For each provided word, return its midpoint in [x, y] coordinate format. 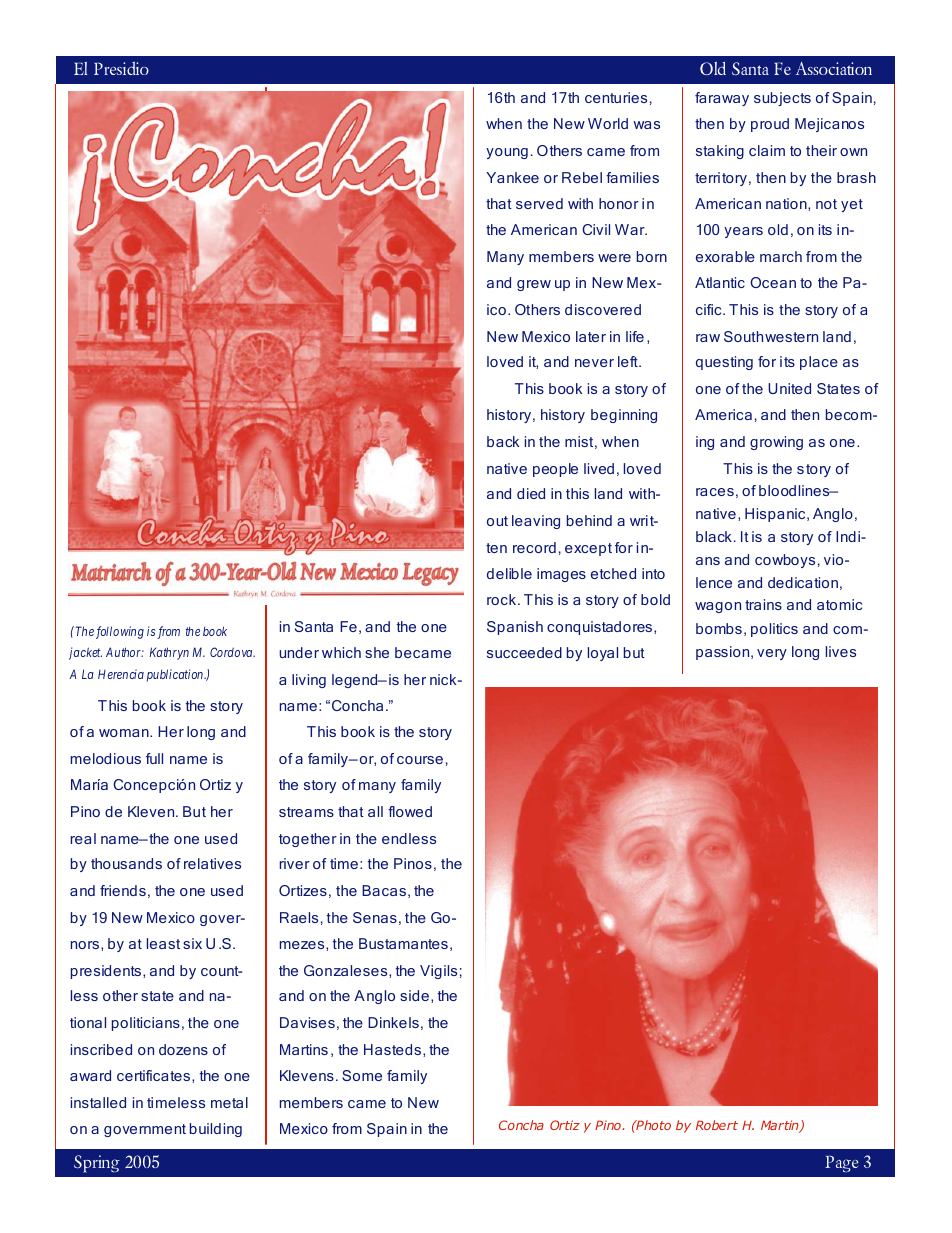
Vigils [438, 972]
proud [770, 125]
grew [534, 285]
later [591, 336]
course [420, 760]
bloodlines [795, 490]
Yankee [512, 177]
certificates [155, 1076]
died [531, 493]
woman [125, 733]
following [120, 632]
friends [123, 890]
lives [841, 651]
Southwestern [771, 336]
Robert [717, 1125]
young [507, 153]
